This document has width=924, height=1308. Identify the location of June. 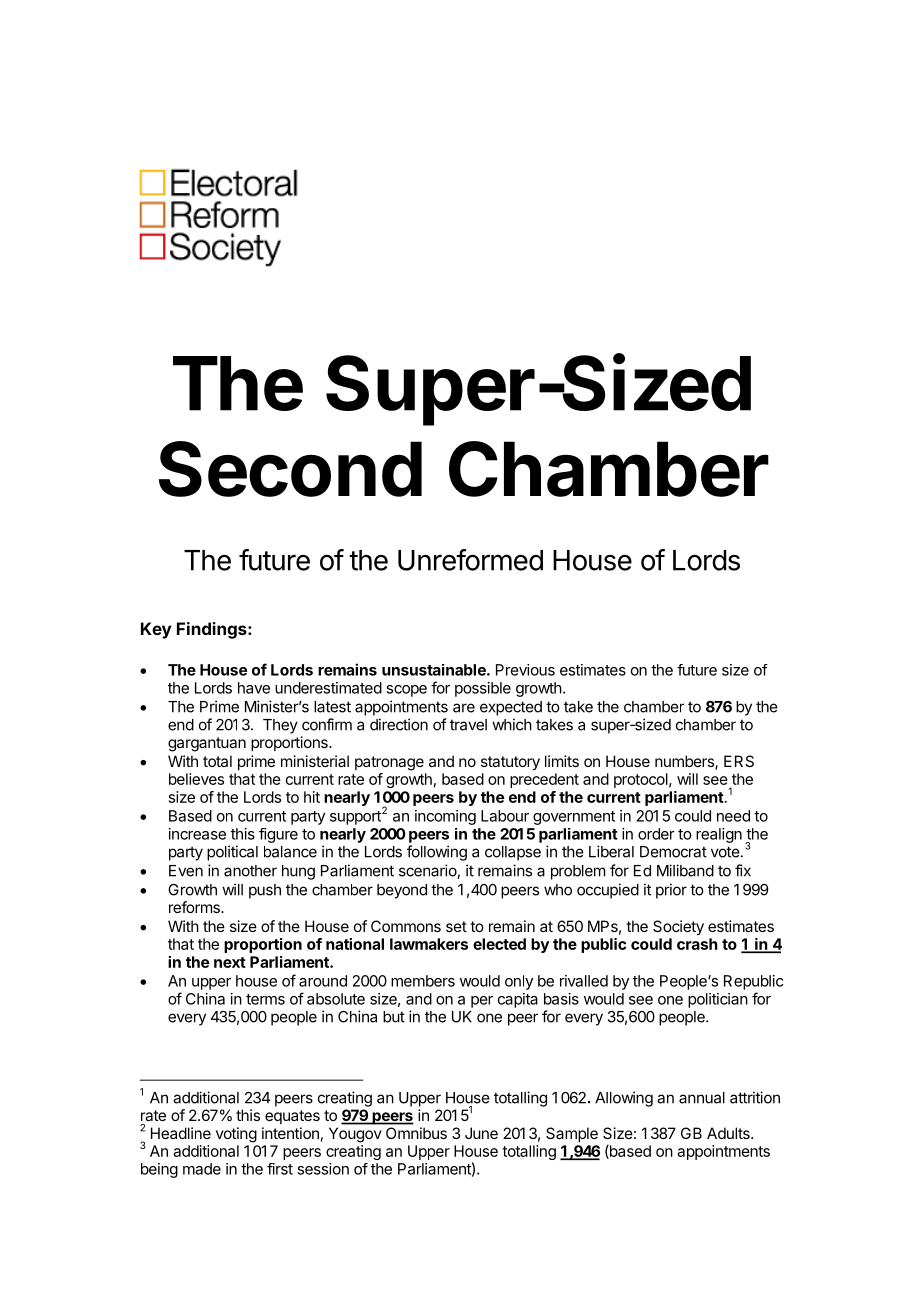
(481, 1133).
